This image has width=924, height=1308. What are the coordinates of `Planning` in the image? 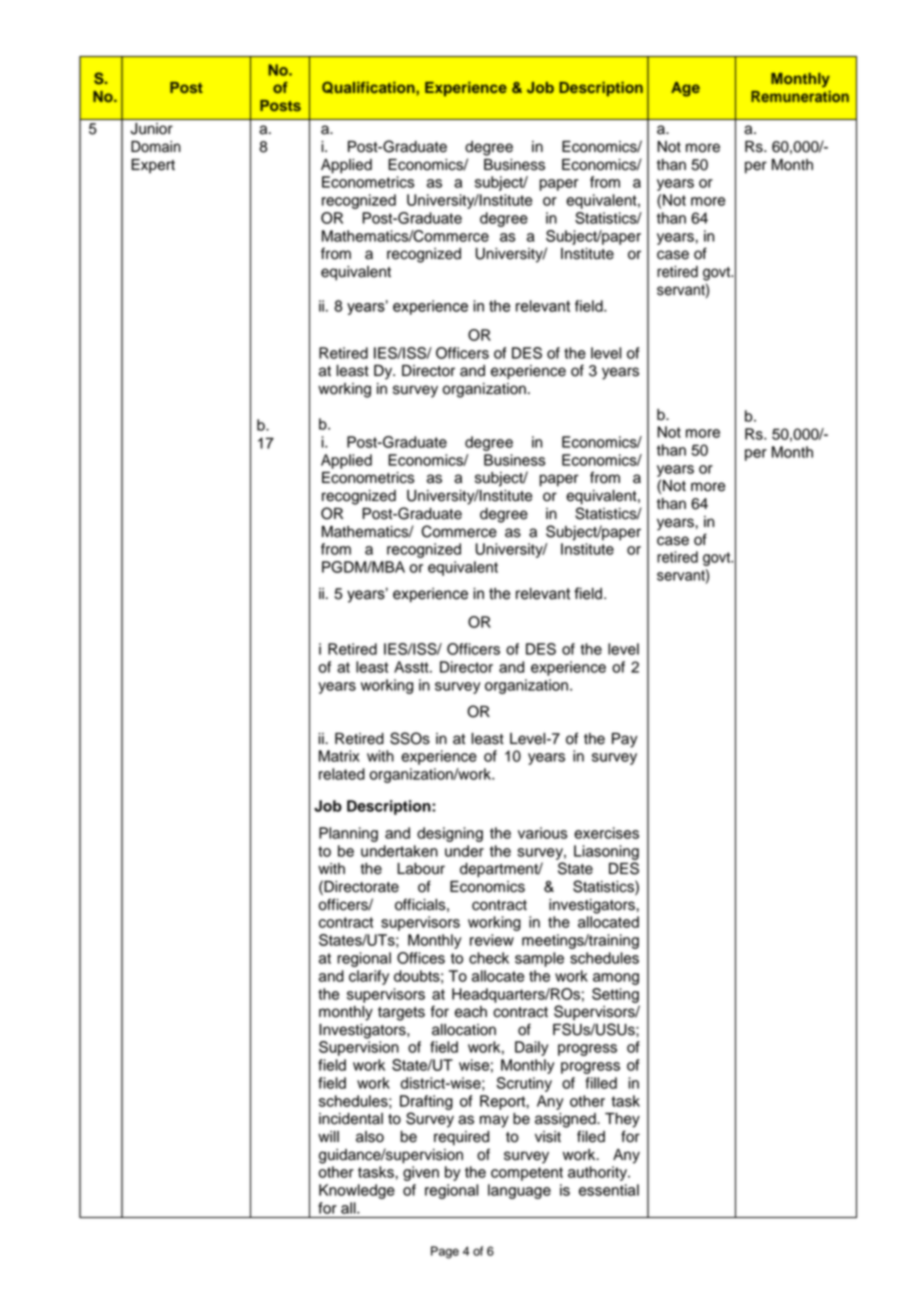 It's located at (348, 834).
